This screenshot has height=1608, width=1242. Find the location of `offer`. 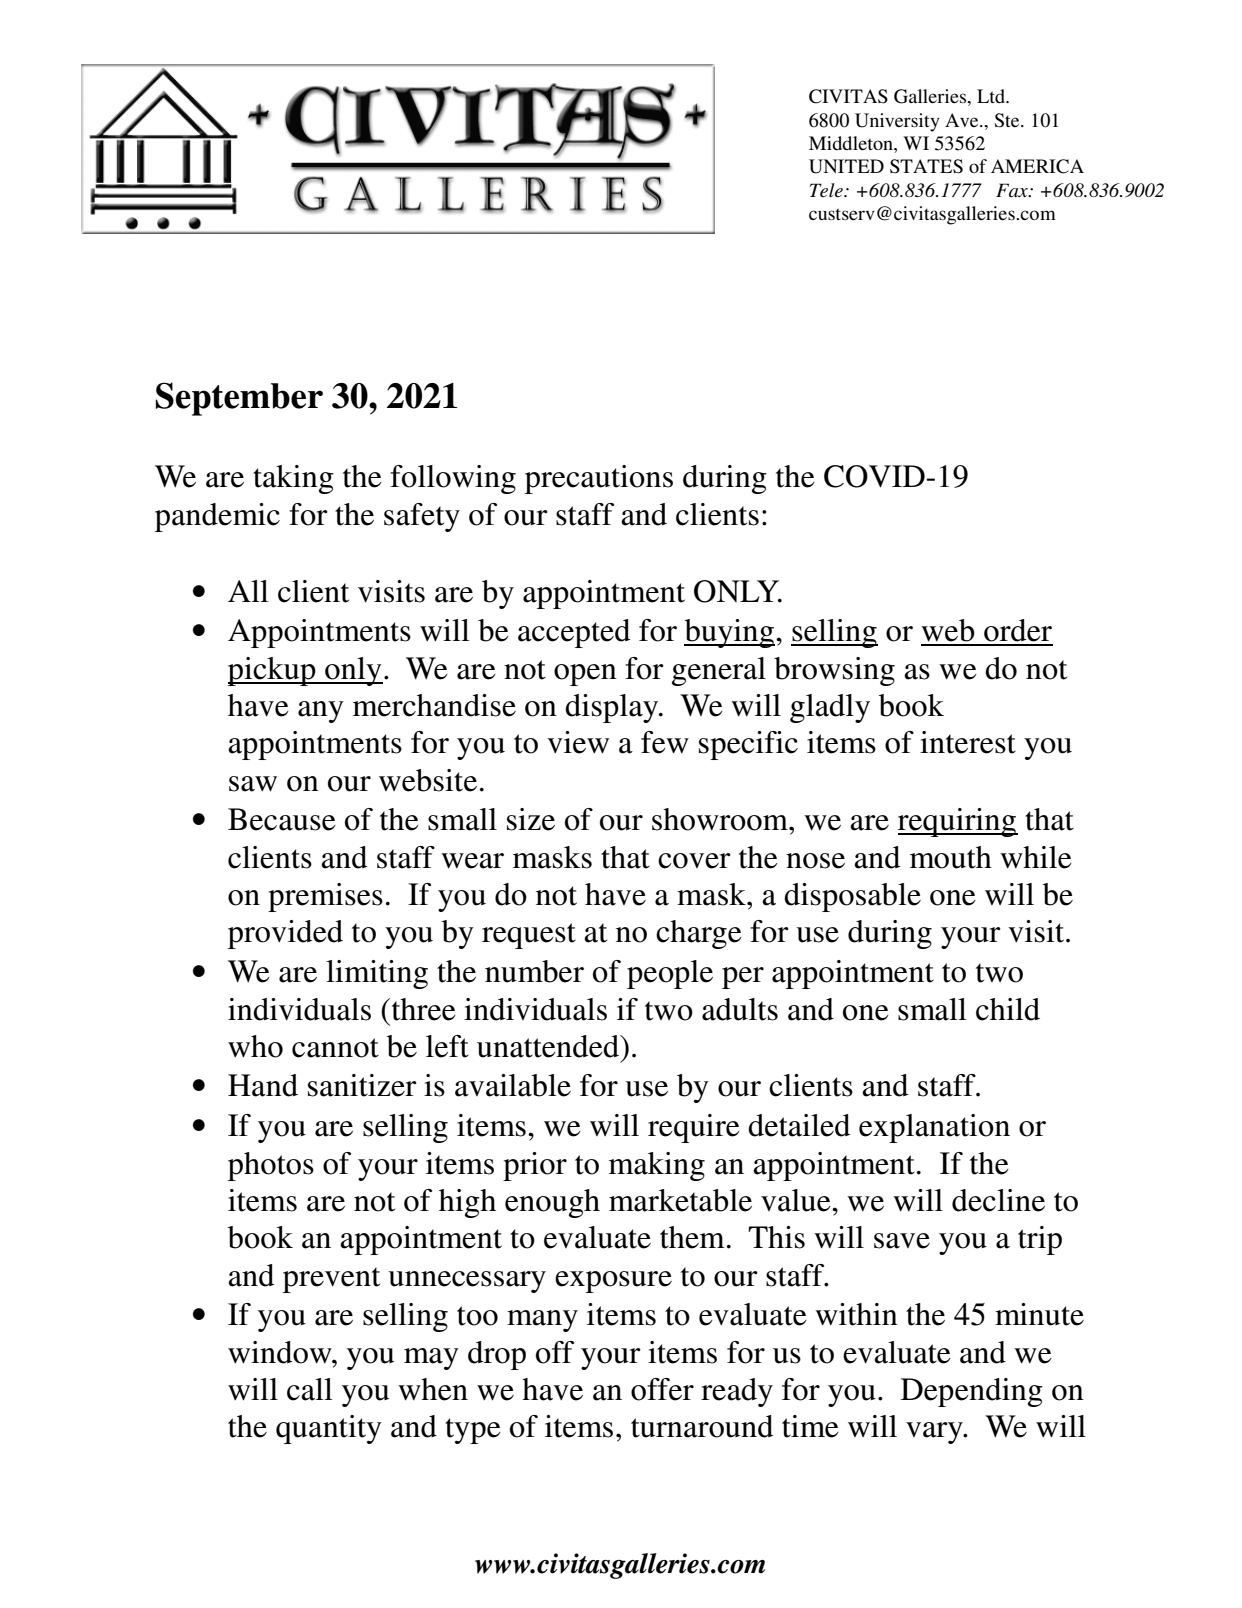

offer is located at coordinates (662, 1389).
